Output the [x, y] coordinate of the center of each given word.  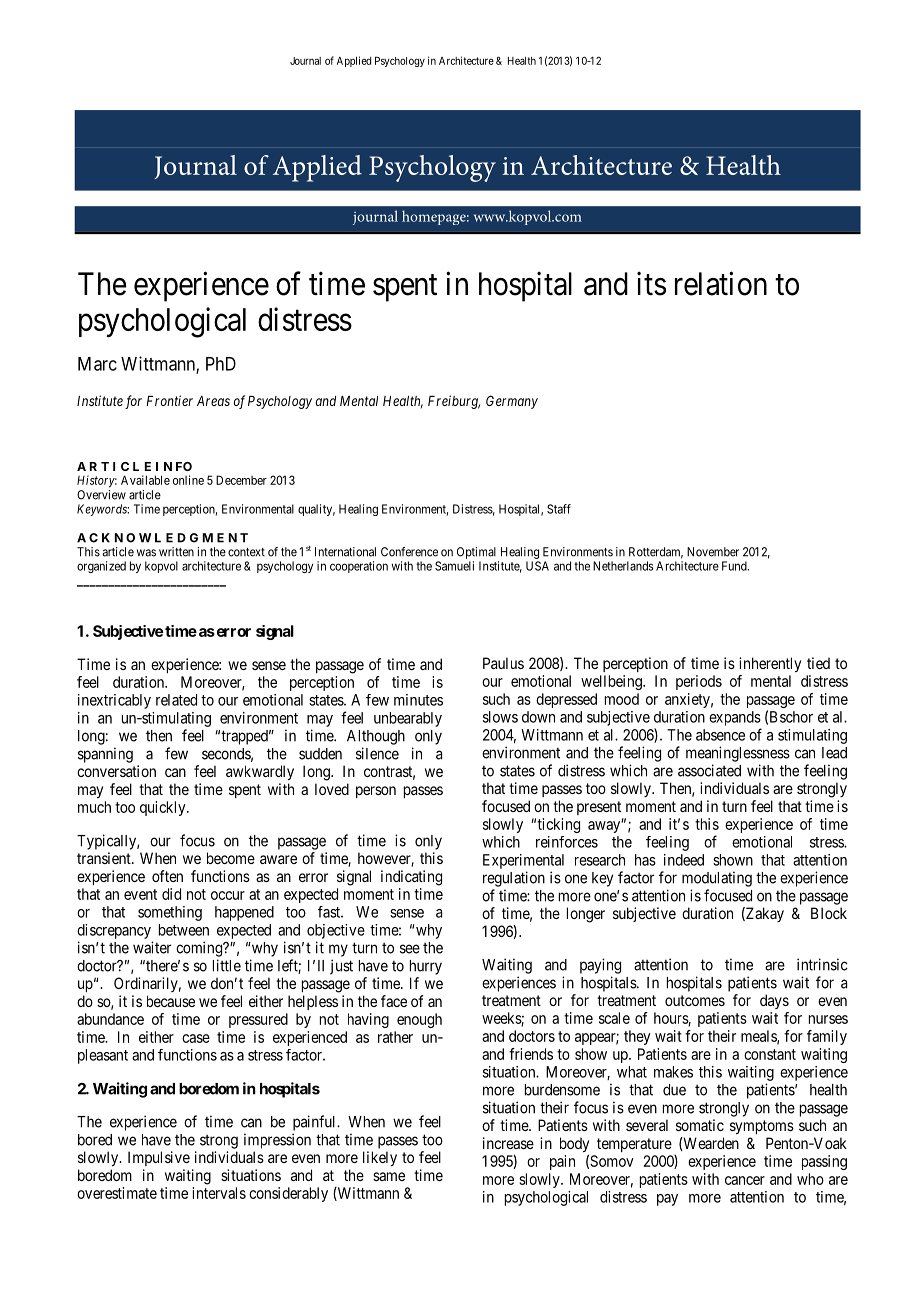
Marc [97, 364]
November [713, 552]
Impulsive [159, 1158]
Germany [512, 402]
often [167, 876]
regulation [514, 879]
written [176, 552]
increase [508, 1143]
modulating [717, 879]
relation [721, 283]
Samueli [454, 566]
